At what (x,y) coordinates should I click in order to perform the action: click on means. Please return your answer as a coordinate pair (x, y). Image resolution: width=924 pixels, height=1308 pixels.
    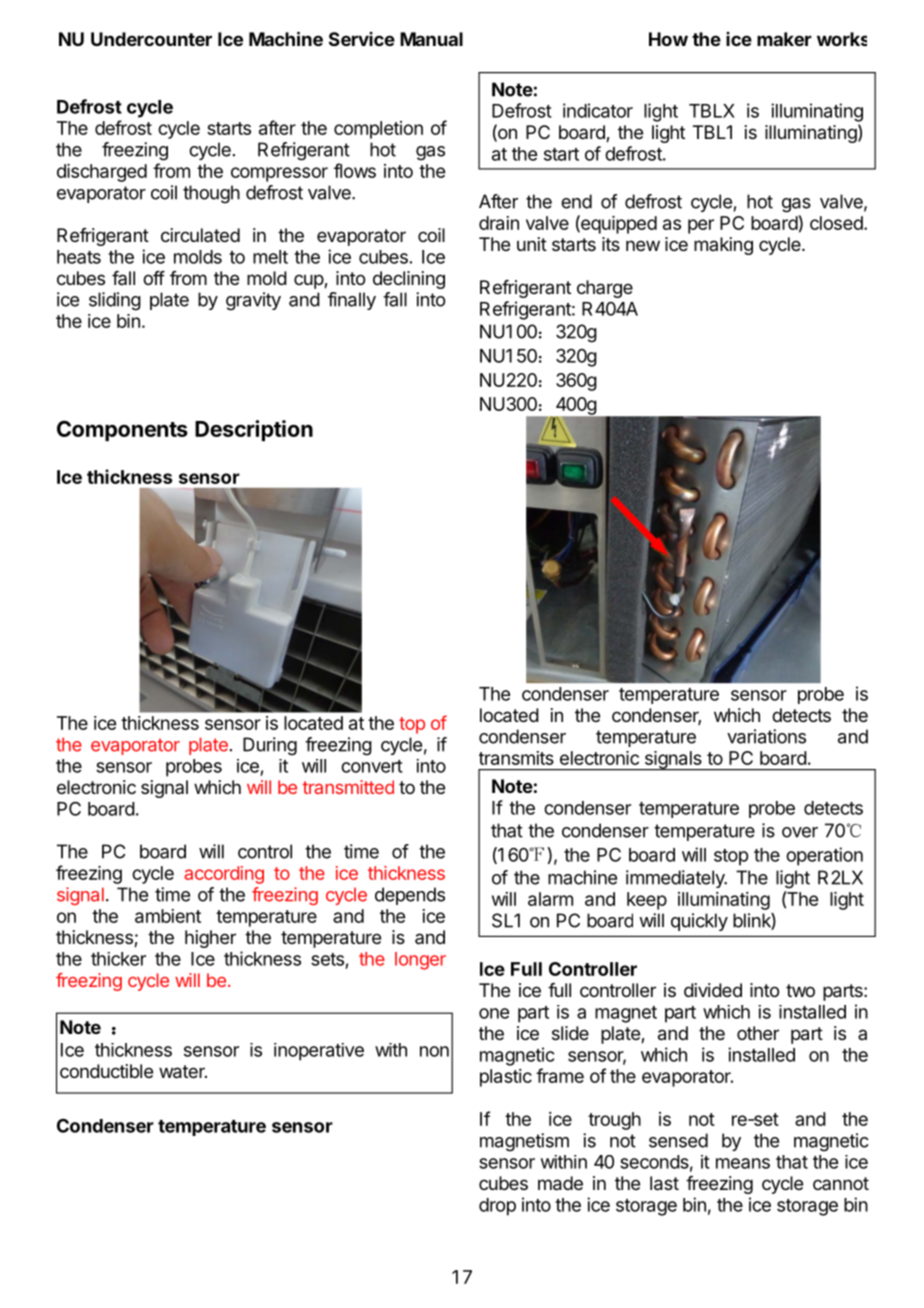
    Looking at the image, I should click on (743, 1163).
